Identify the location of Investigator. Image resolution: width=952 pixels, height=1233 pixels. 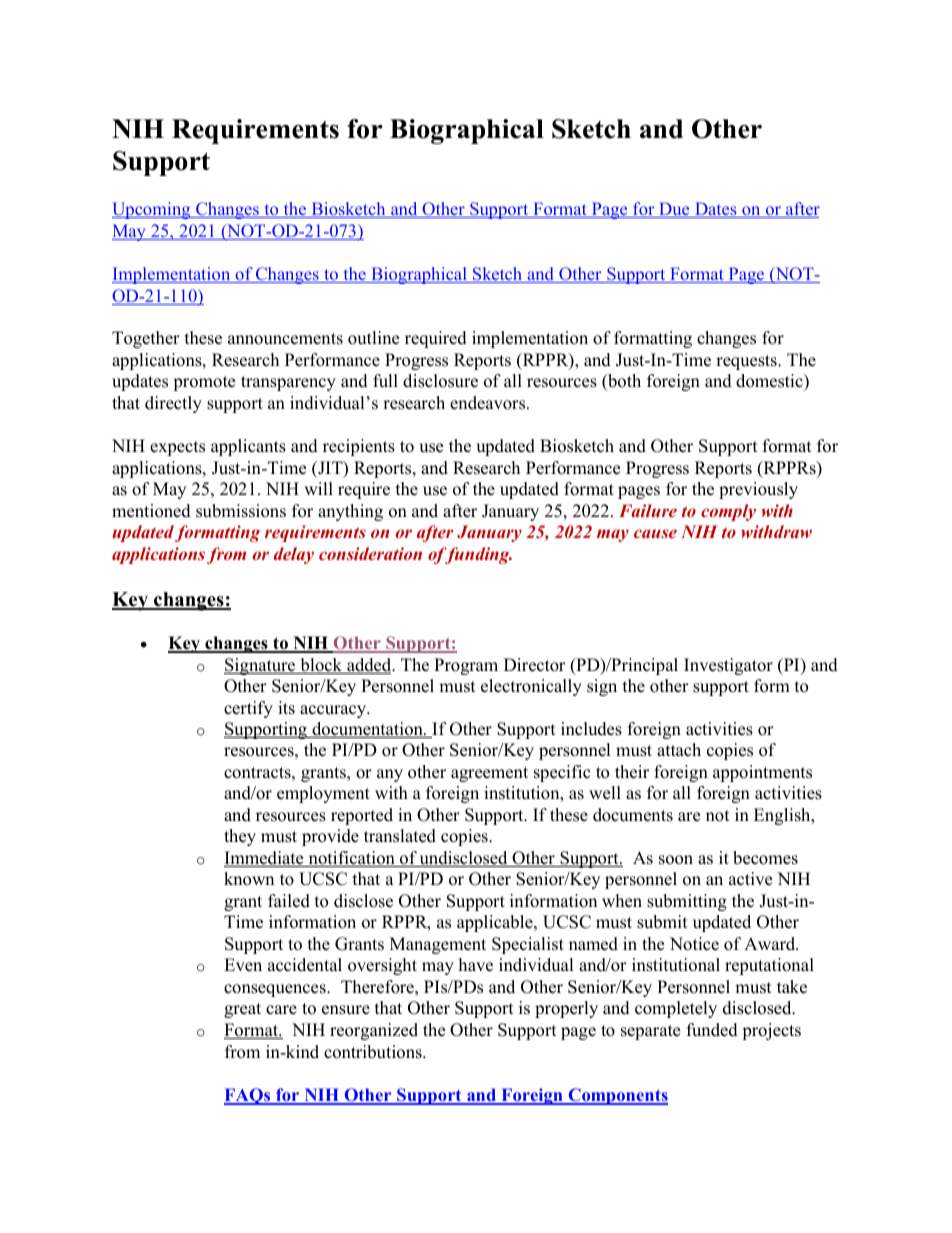
(728, 666).
